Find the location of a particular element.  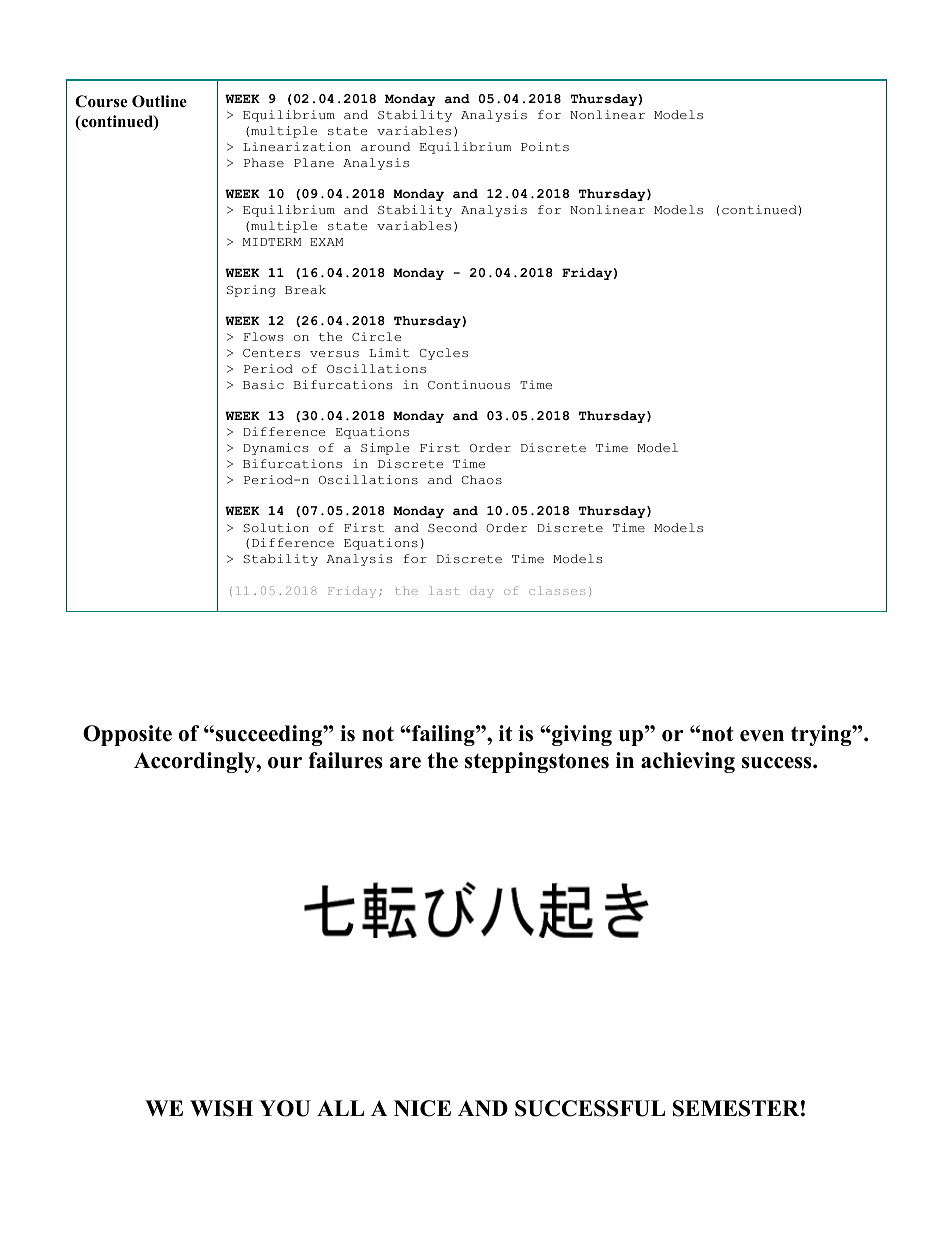

Outline is located at coordinates (159, 101).
